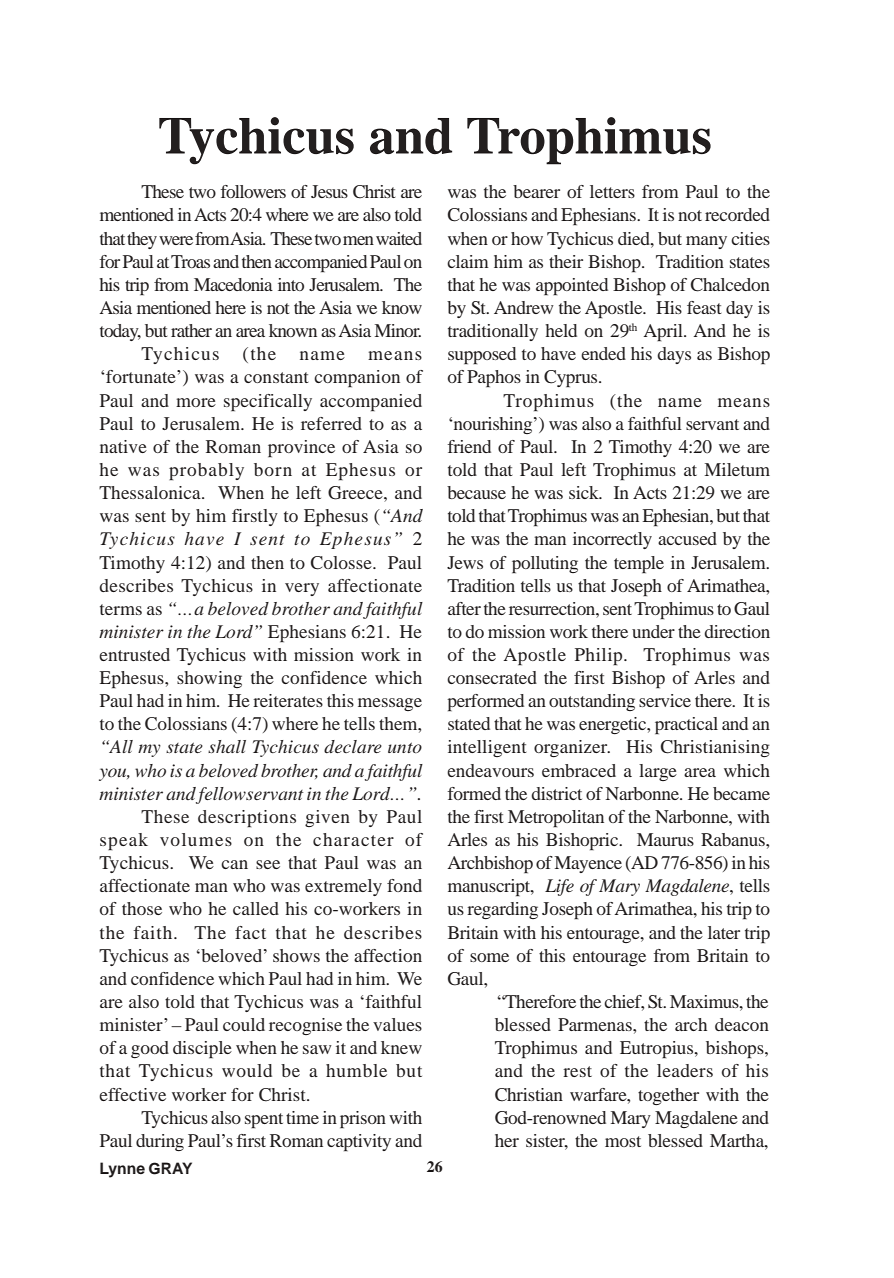  Describe the element at coordinates (687, 538) in the document. I see `accused` at that location.
